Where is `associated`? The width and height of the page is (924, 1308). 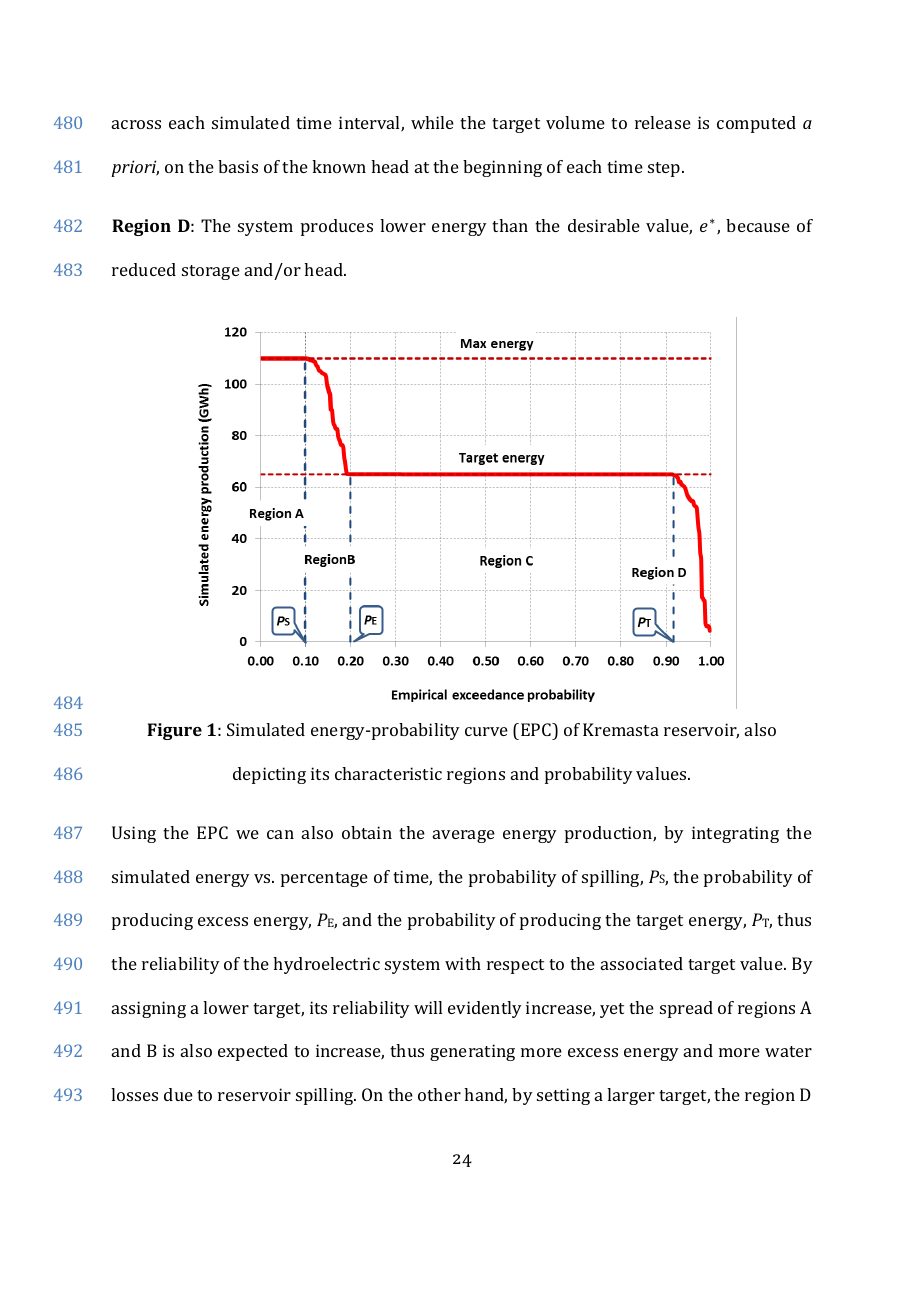 associated is located at coordinates (642, 963).
